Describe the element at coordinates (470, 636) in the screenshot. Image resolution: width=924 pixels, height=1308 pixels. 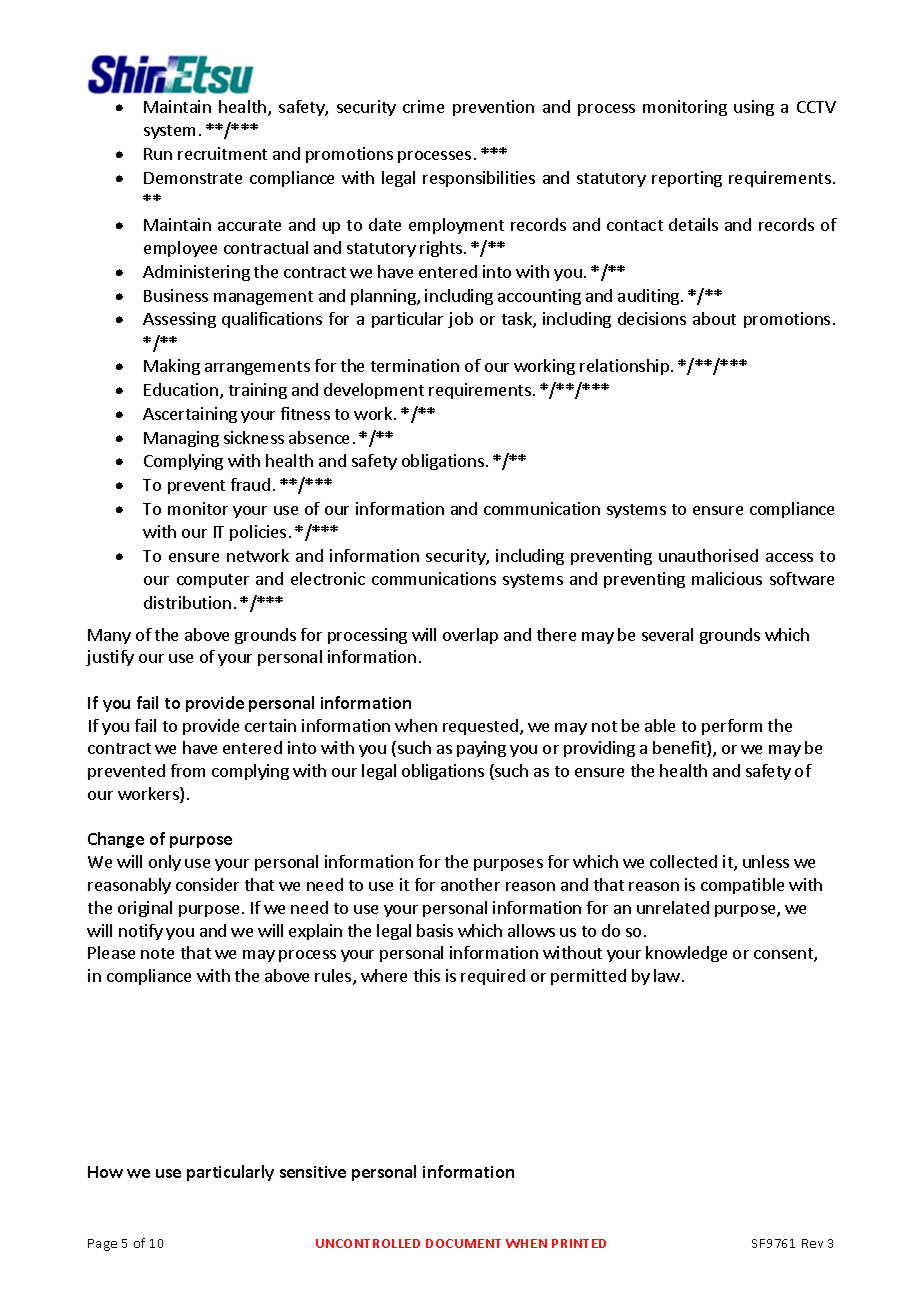
I see `overlap` at that location.
